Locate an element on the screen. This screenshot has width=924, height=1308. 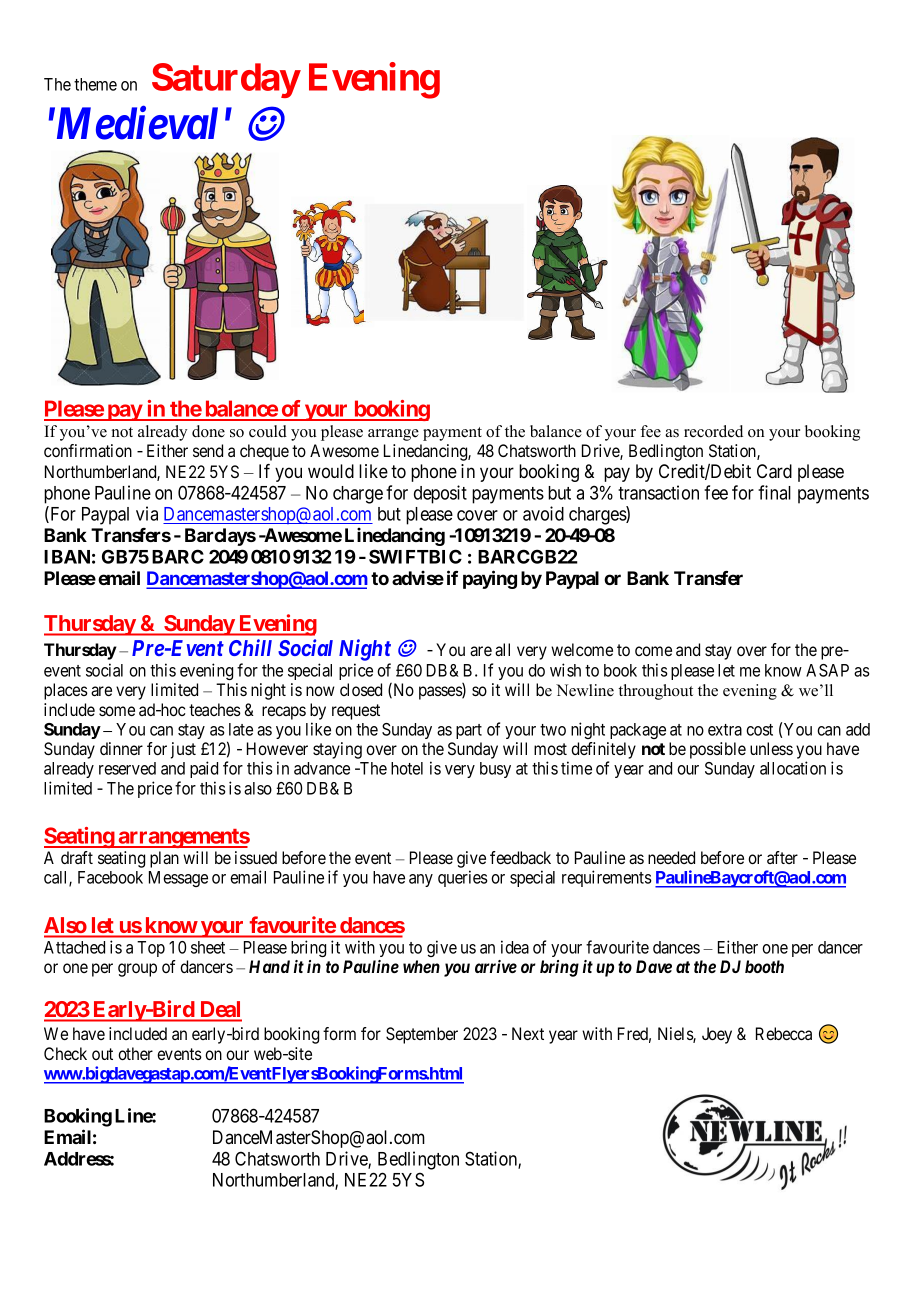
paying is located at coordinates (490, 579).
